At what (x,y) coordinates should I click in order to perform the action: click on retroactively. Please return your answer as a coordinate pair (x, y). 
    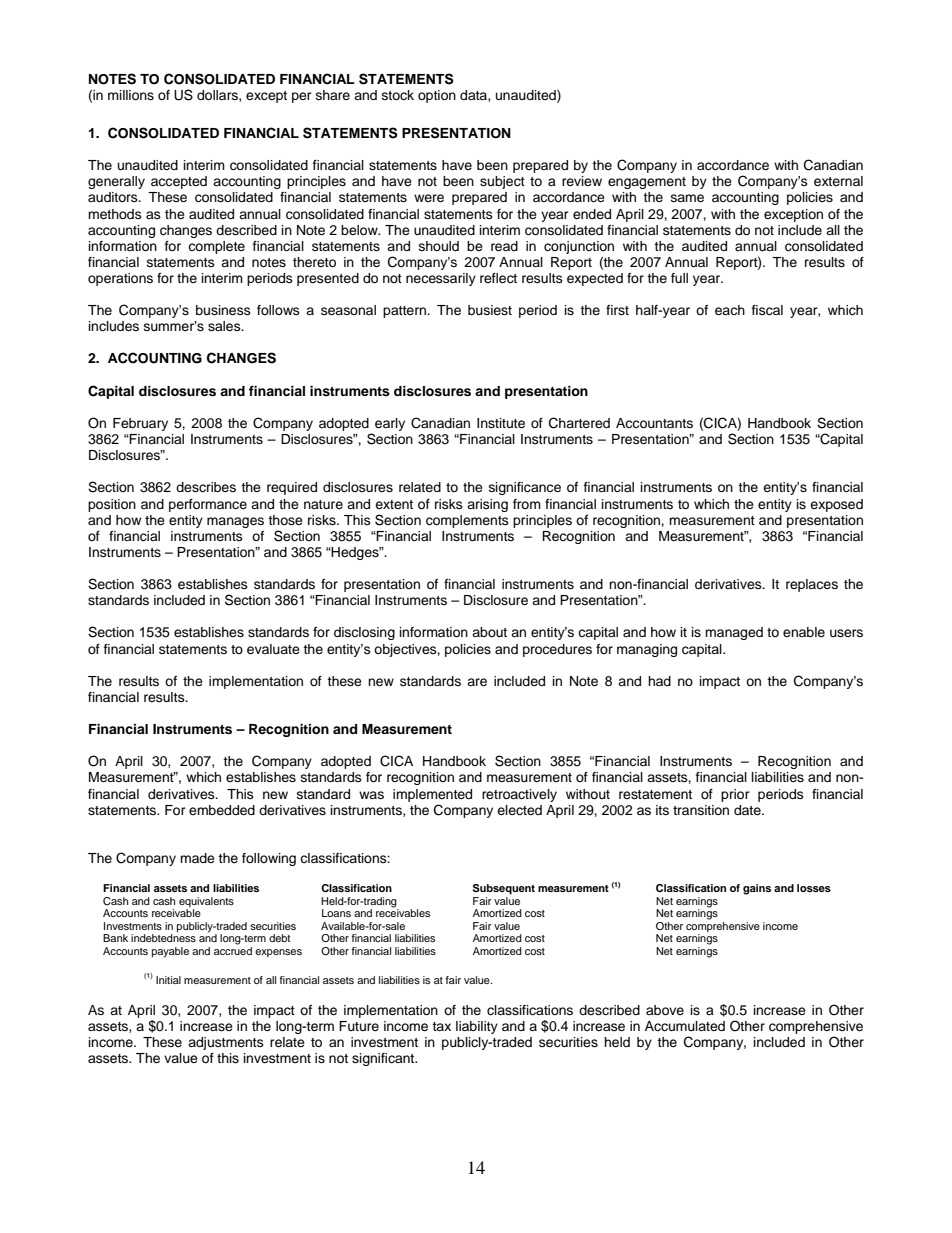
    Looking at the image, I should click on (519, 795).
